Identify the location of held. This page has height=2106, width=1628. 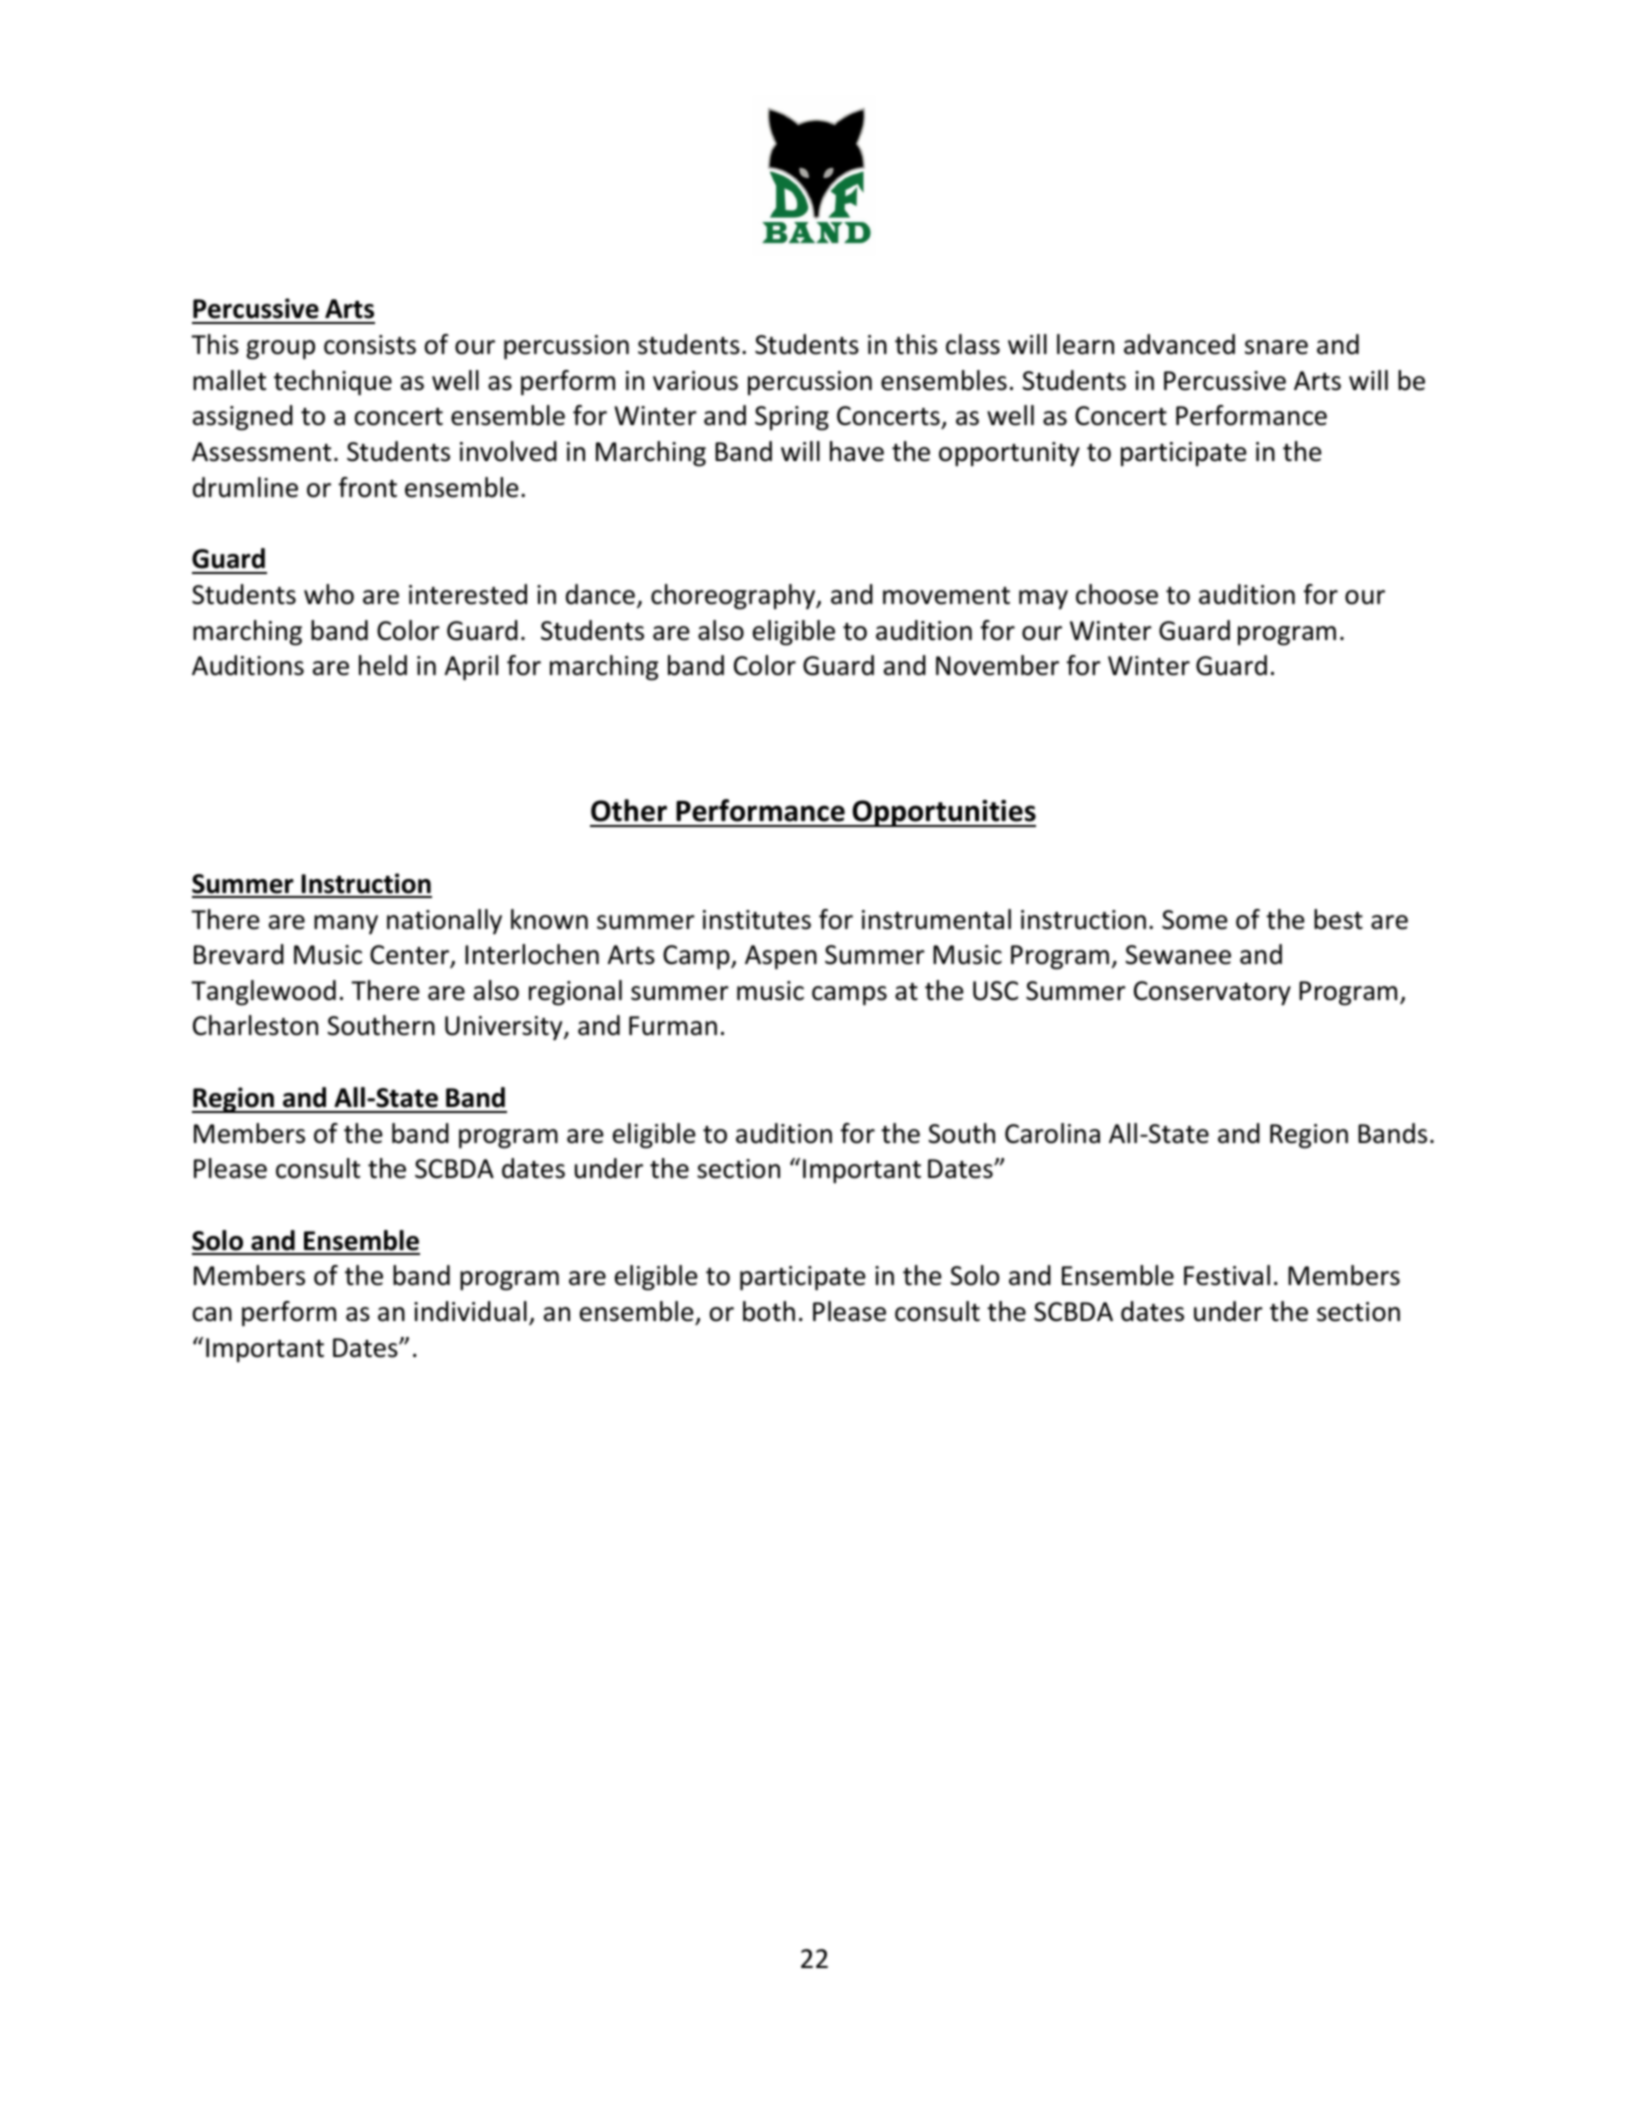
(383, 665).
